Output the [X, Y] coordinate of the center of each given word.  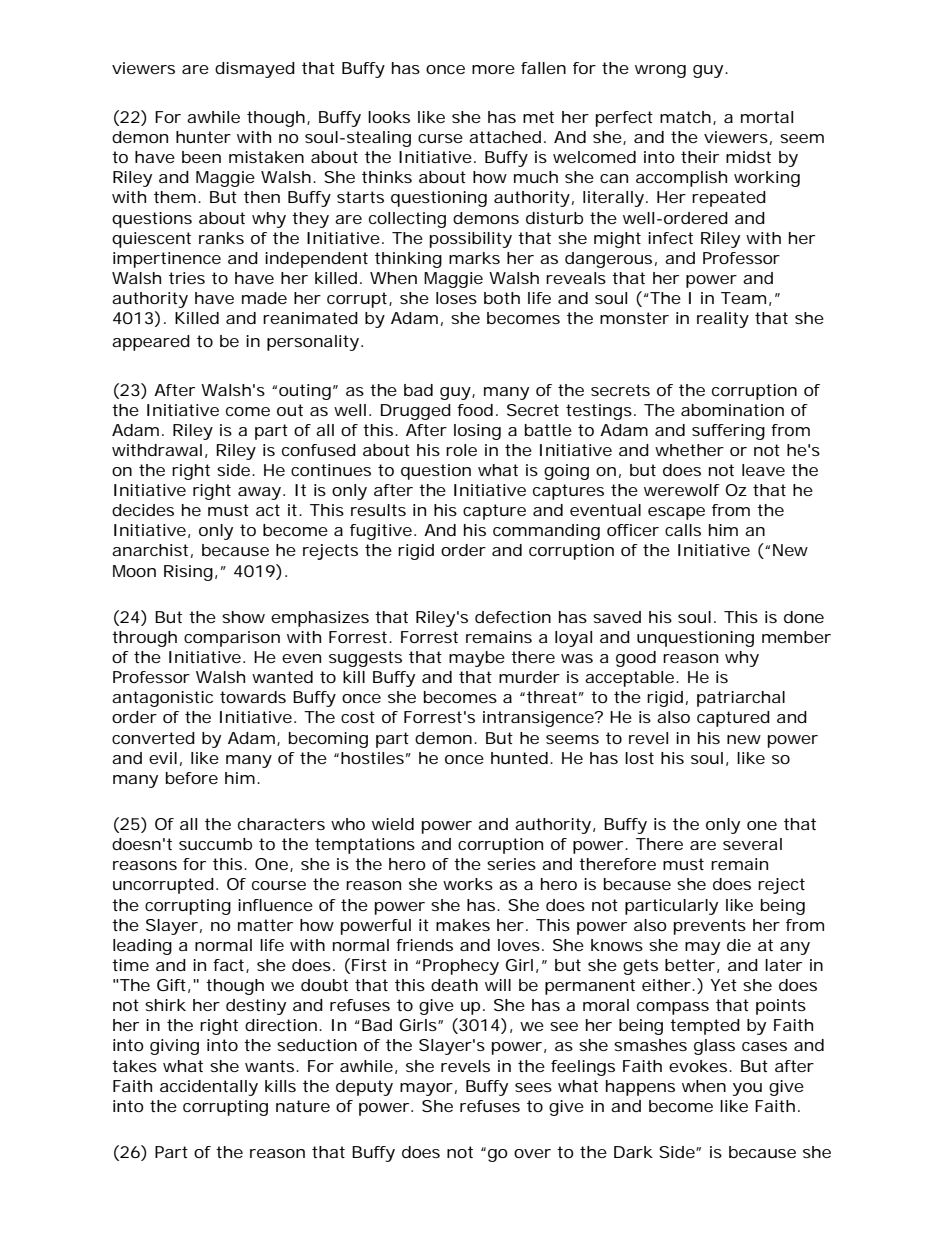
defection [513, 617]
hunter [203, 137]
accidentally [209, 1088]
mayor [426, 1089]
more [493, 69]
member [796, 637]
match [685, 117]
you [747, 1089]
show [243, 617]
